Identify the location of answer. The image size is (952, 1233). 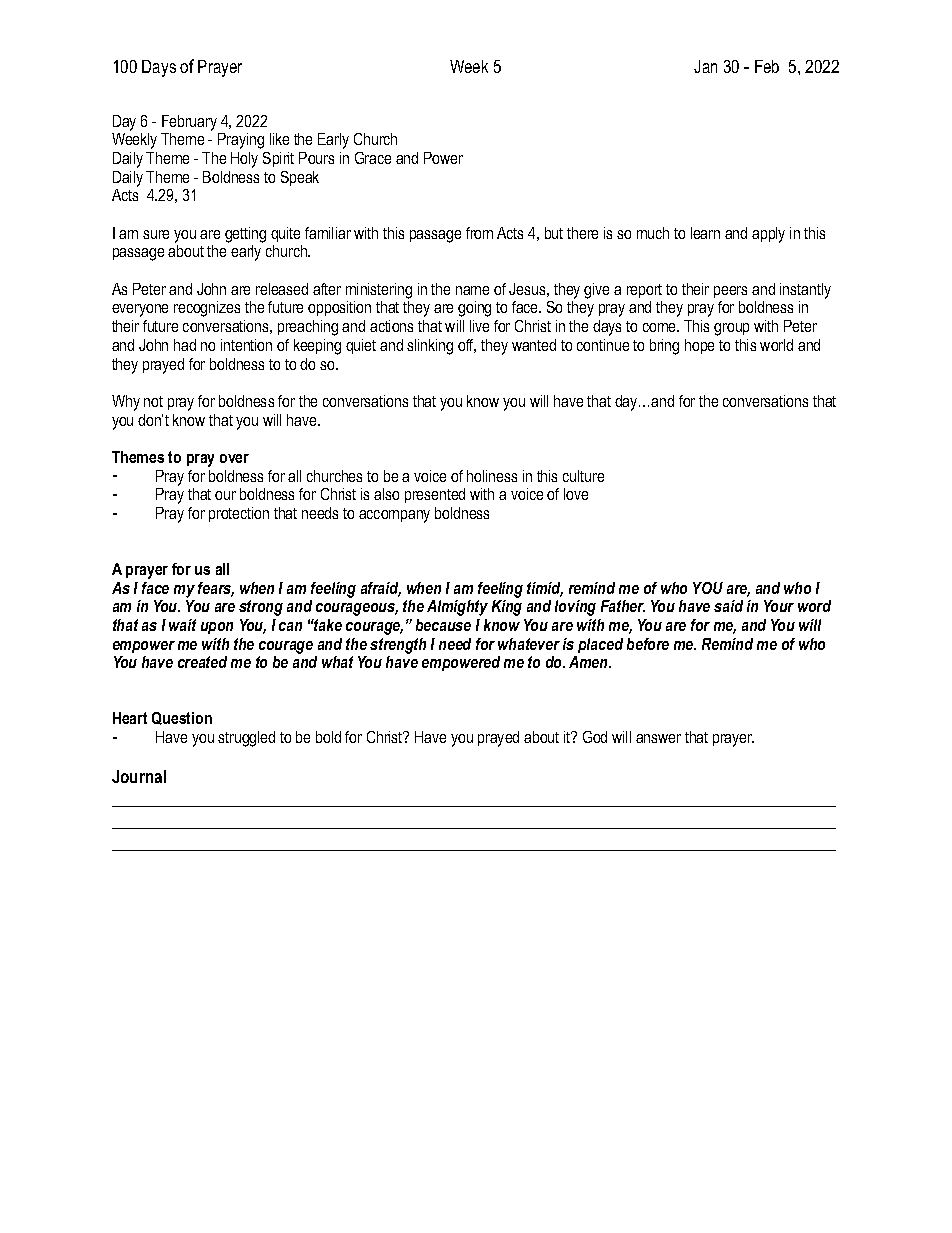
(658, 738).
